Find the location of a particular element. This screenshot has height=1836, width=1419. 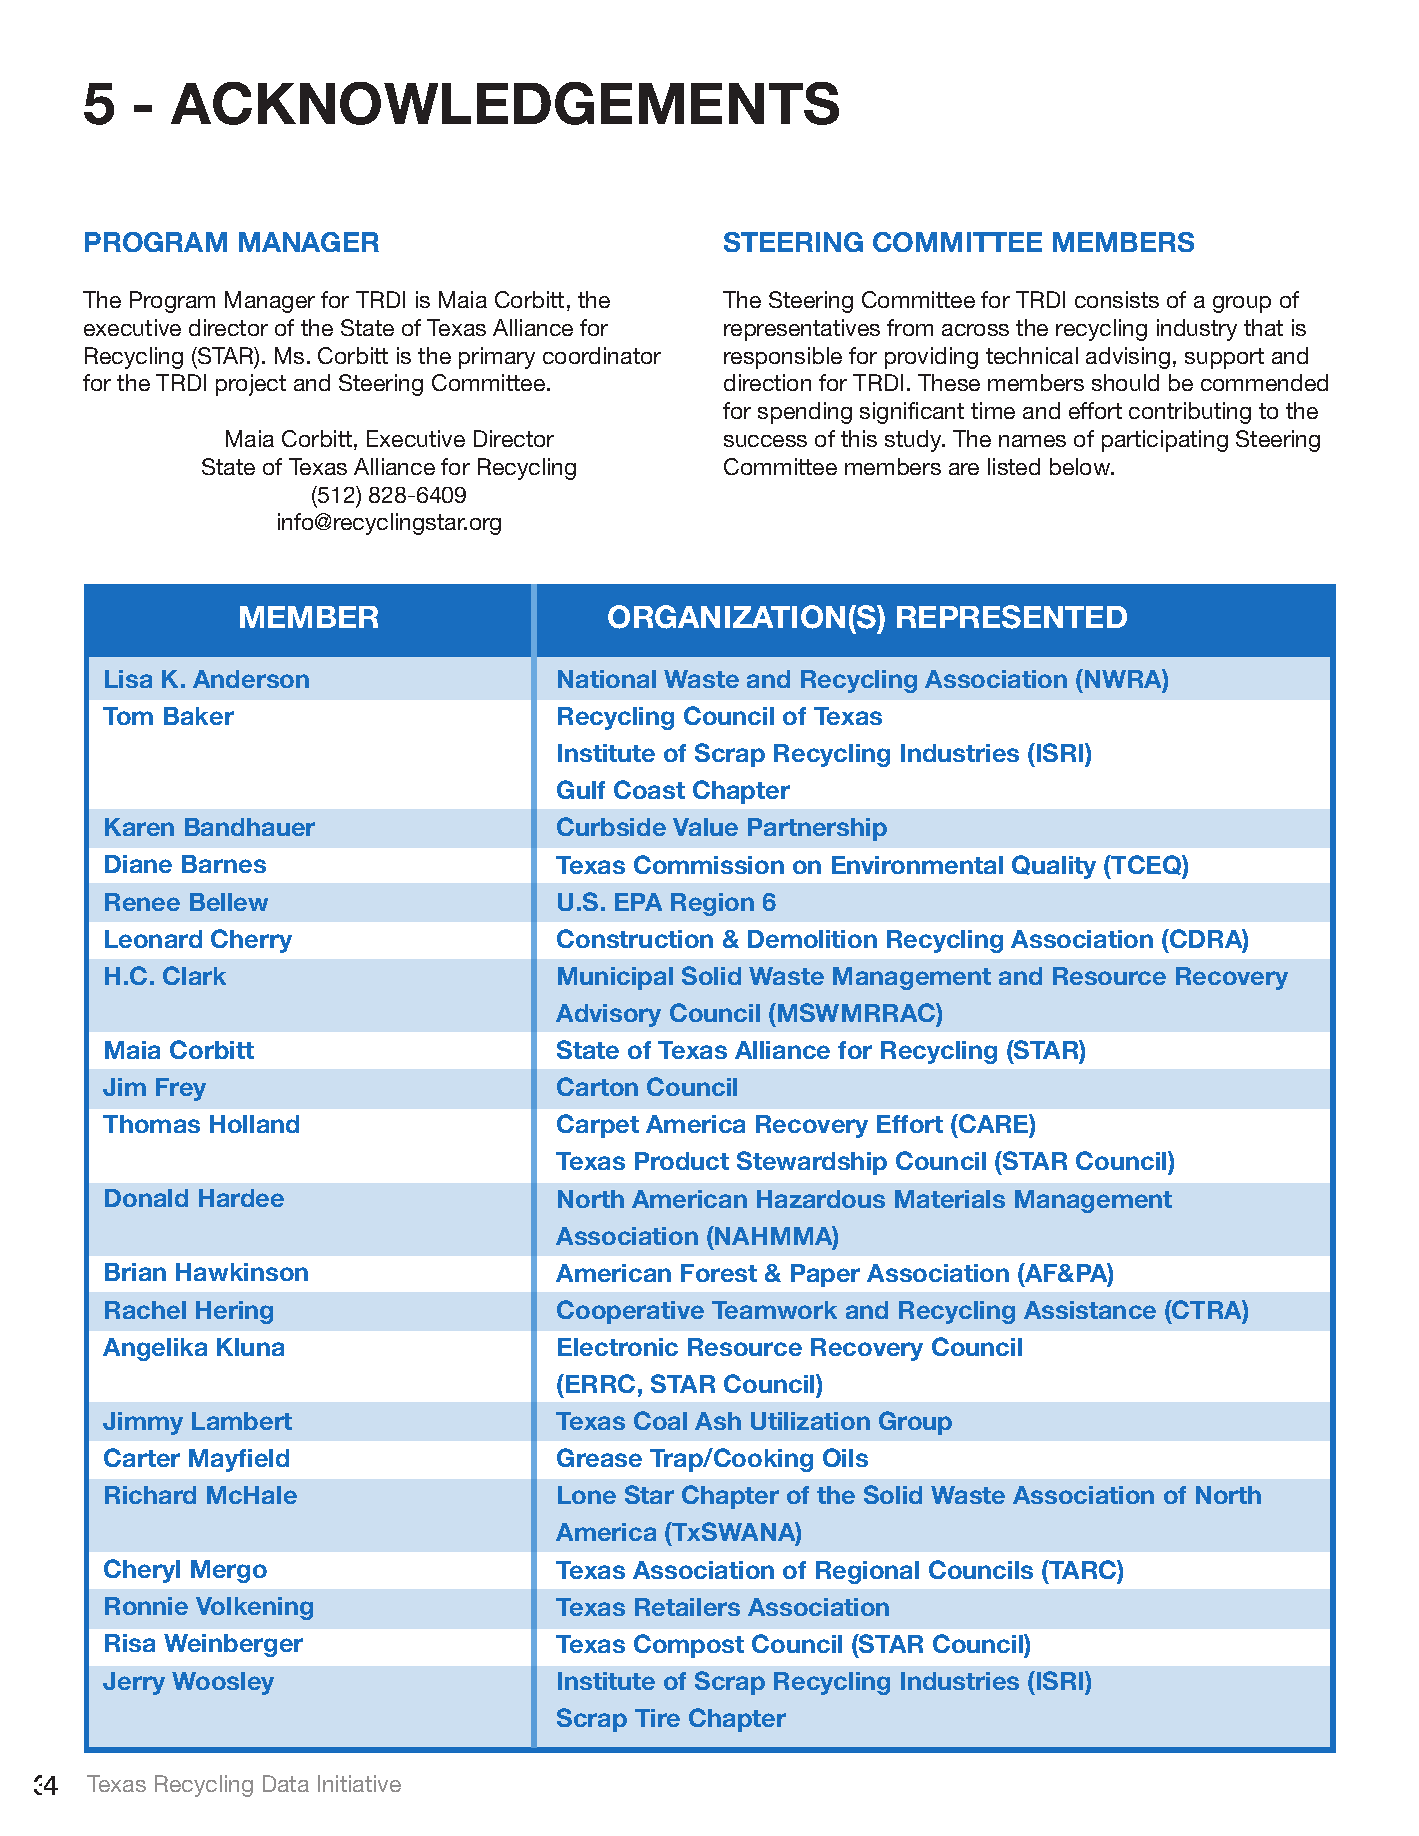

Data is located at coordinates (286, 1783).
